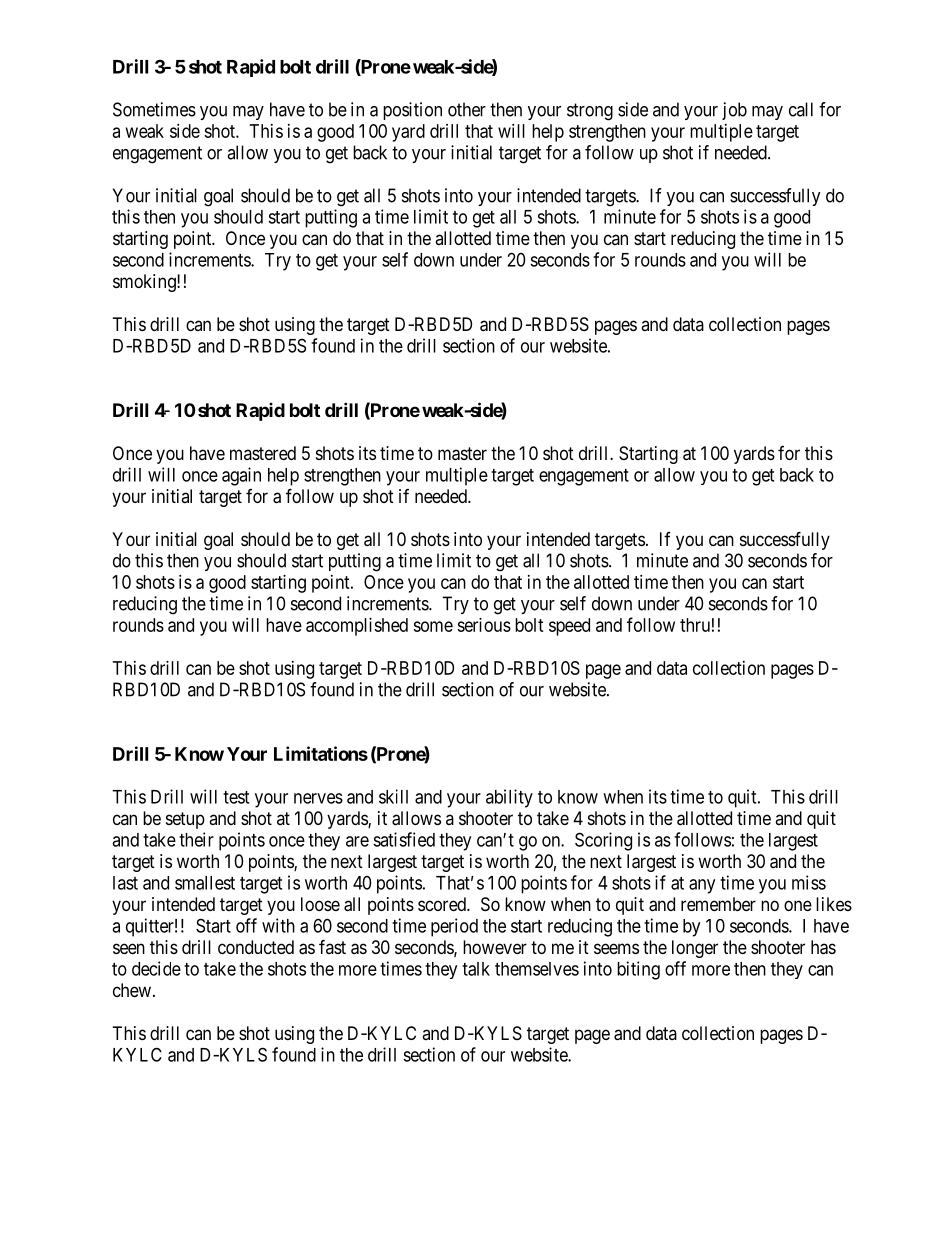 This page has width=952, height=1233. What do you see at coordinates (695, 625) in the page?
I see `thru` at bounding box center [695, 625].
